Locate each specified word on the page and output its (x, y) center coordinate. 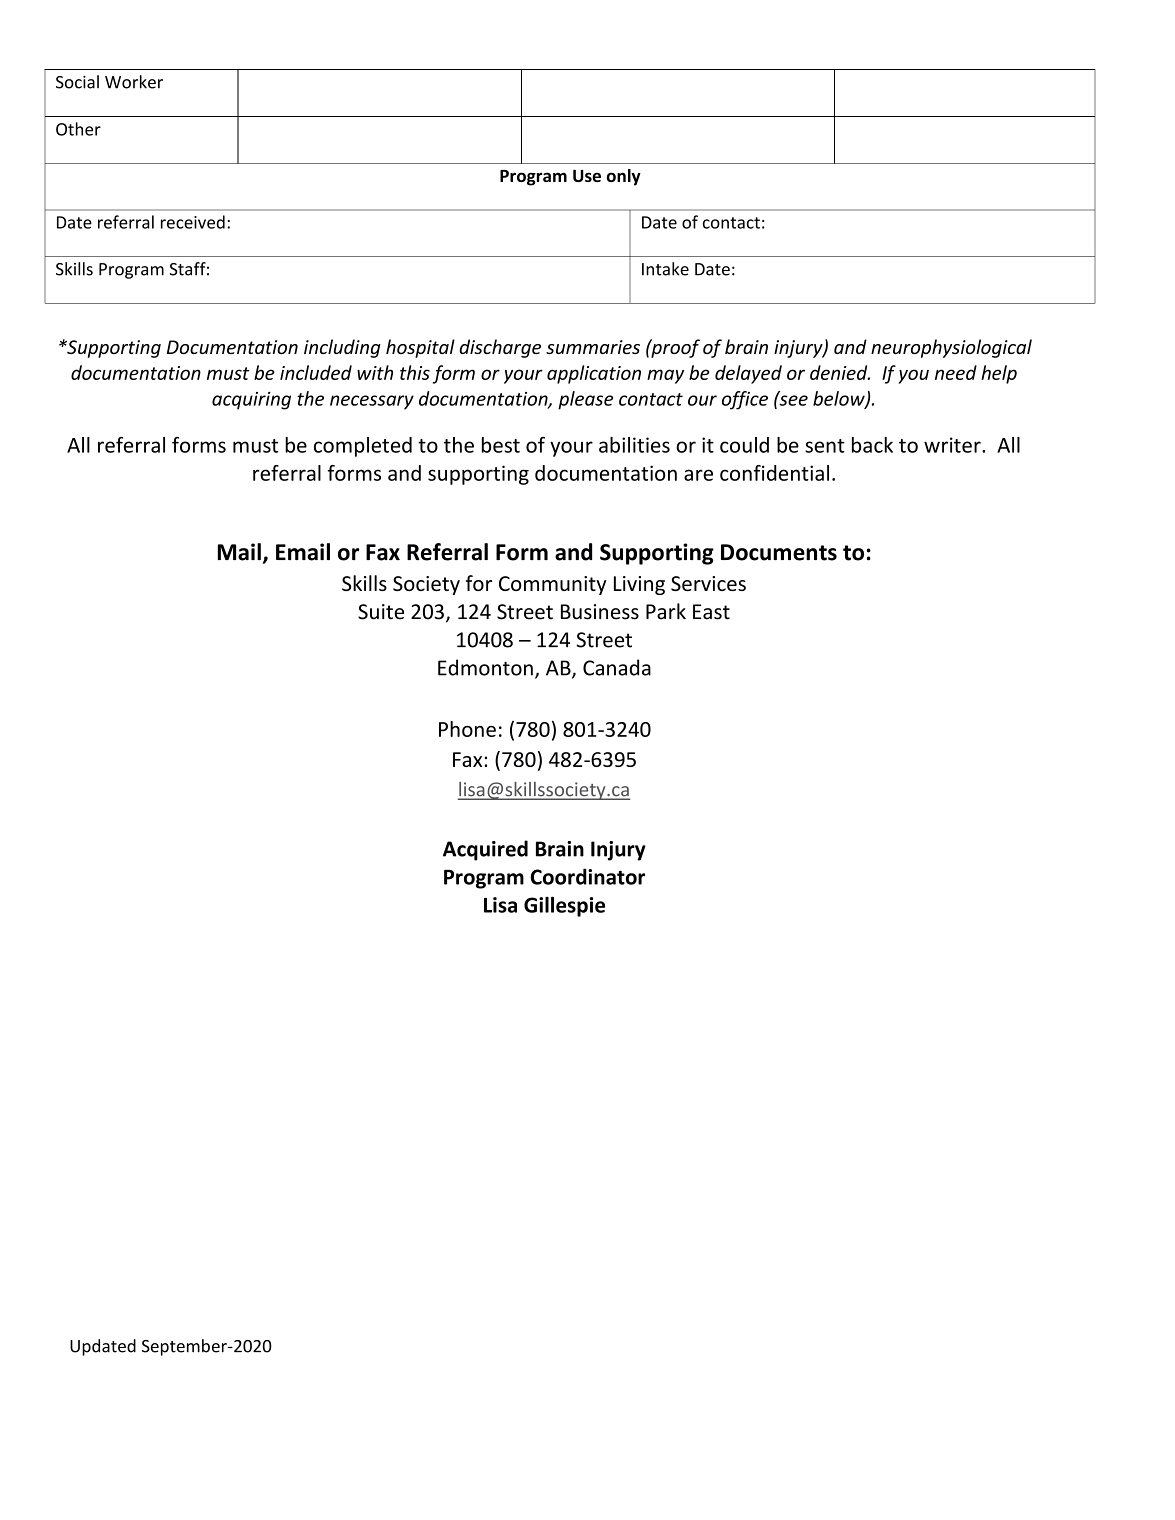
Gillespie (564, 907)
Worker (134, 82)
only (624, 177)
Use (587, 175)
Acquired (485, 850)
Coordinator (587, 876)
